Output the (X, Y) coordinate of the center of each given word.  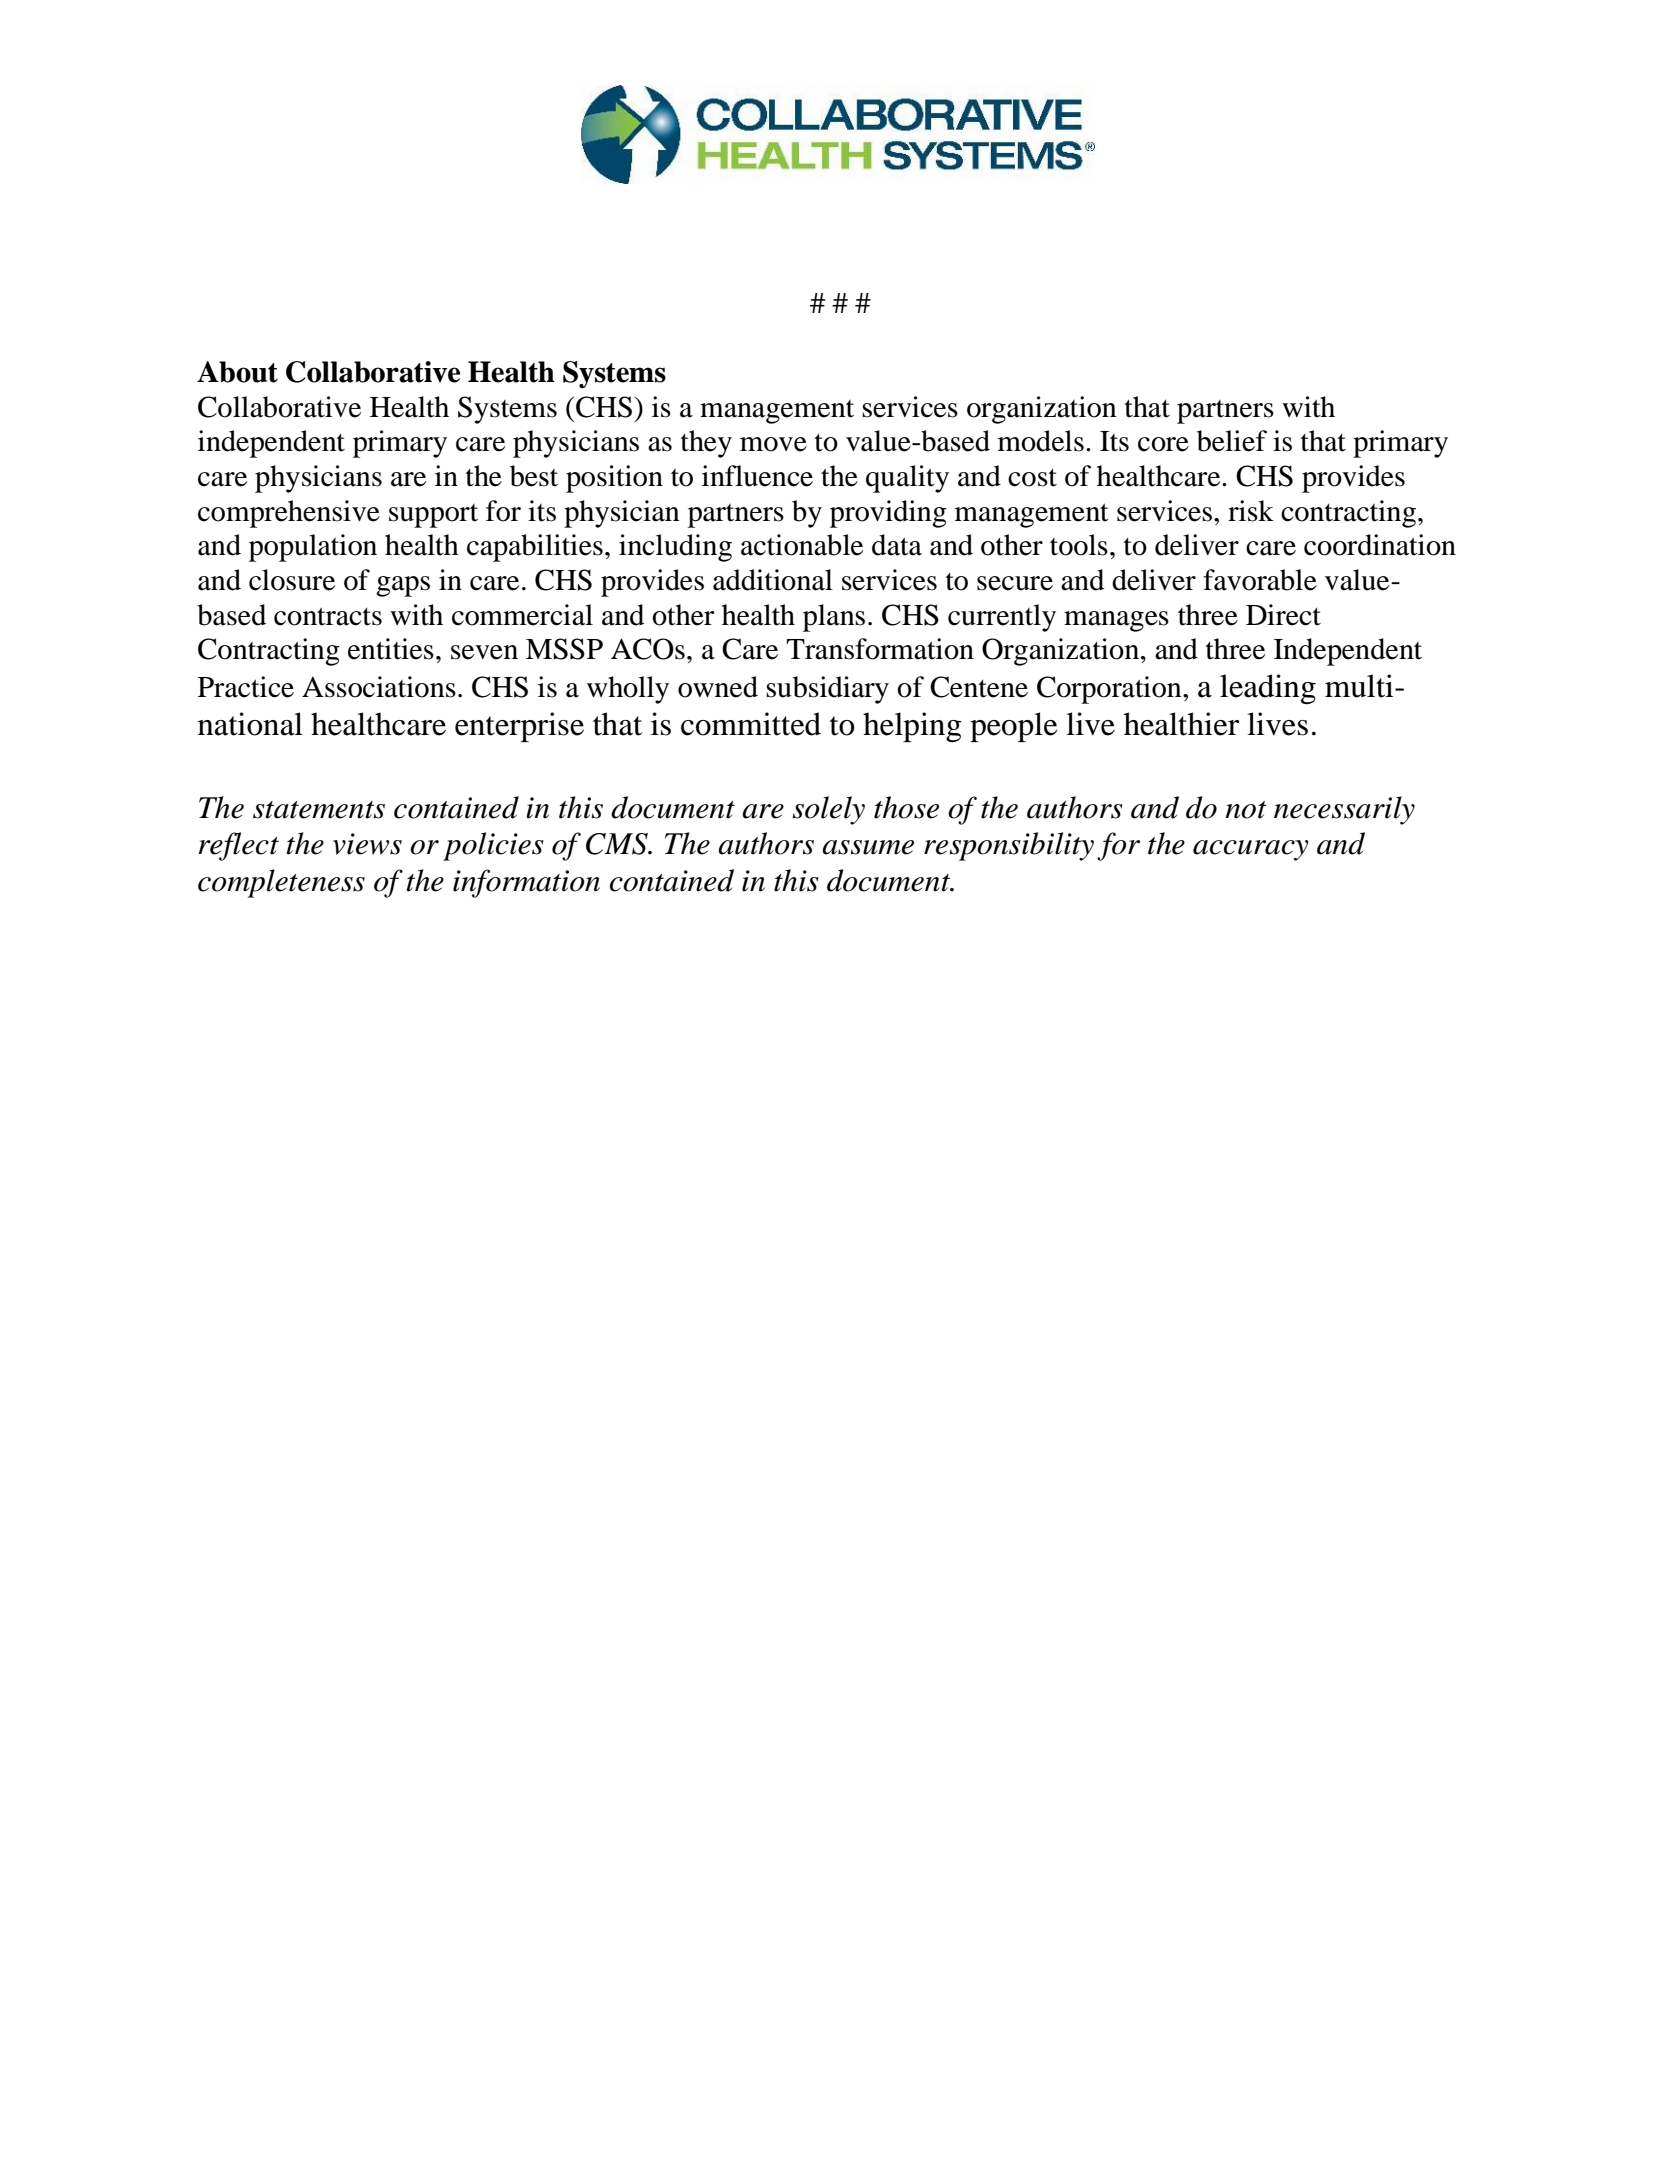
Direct (1283, 615)
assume (868, 847)
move (773, 444)
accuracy (1250, 850)
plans (834, 618)
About (237, 372)
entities (391, 649)
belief (1232, 441)
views (367, 844)
